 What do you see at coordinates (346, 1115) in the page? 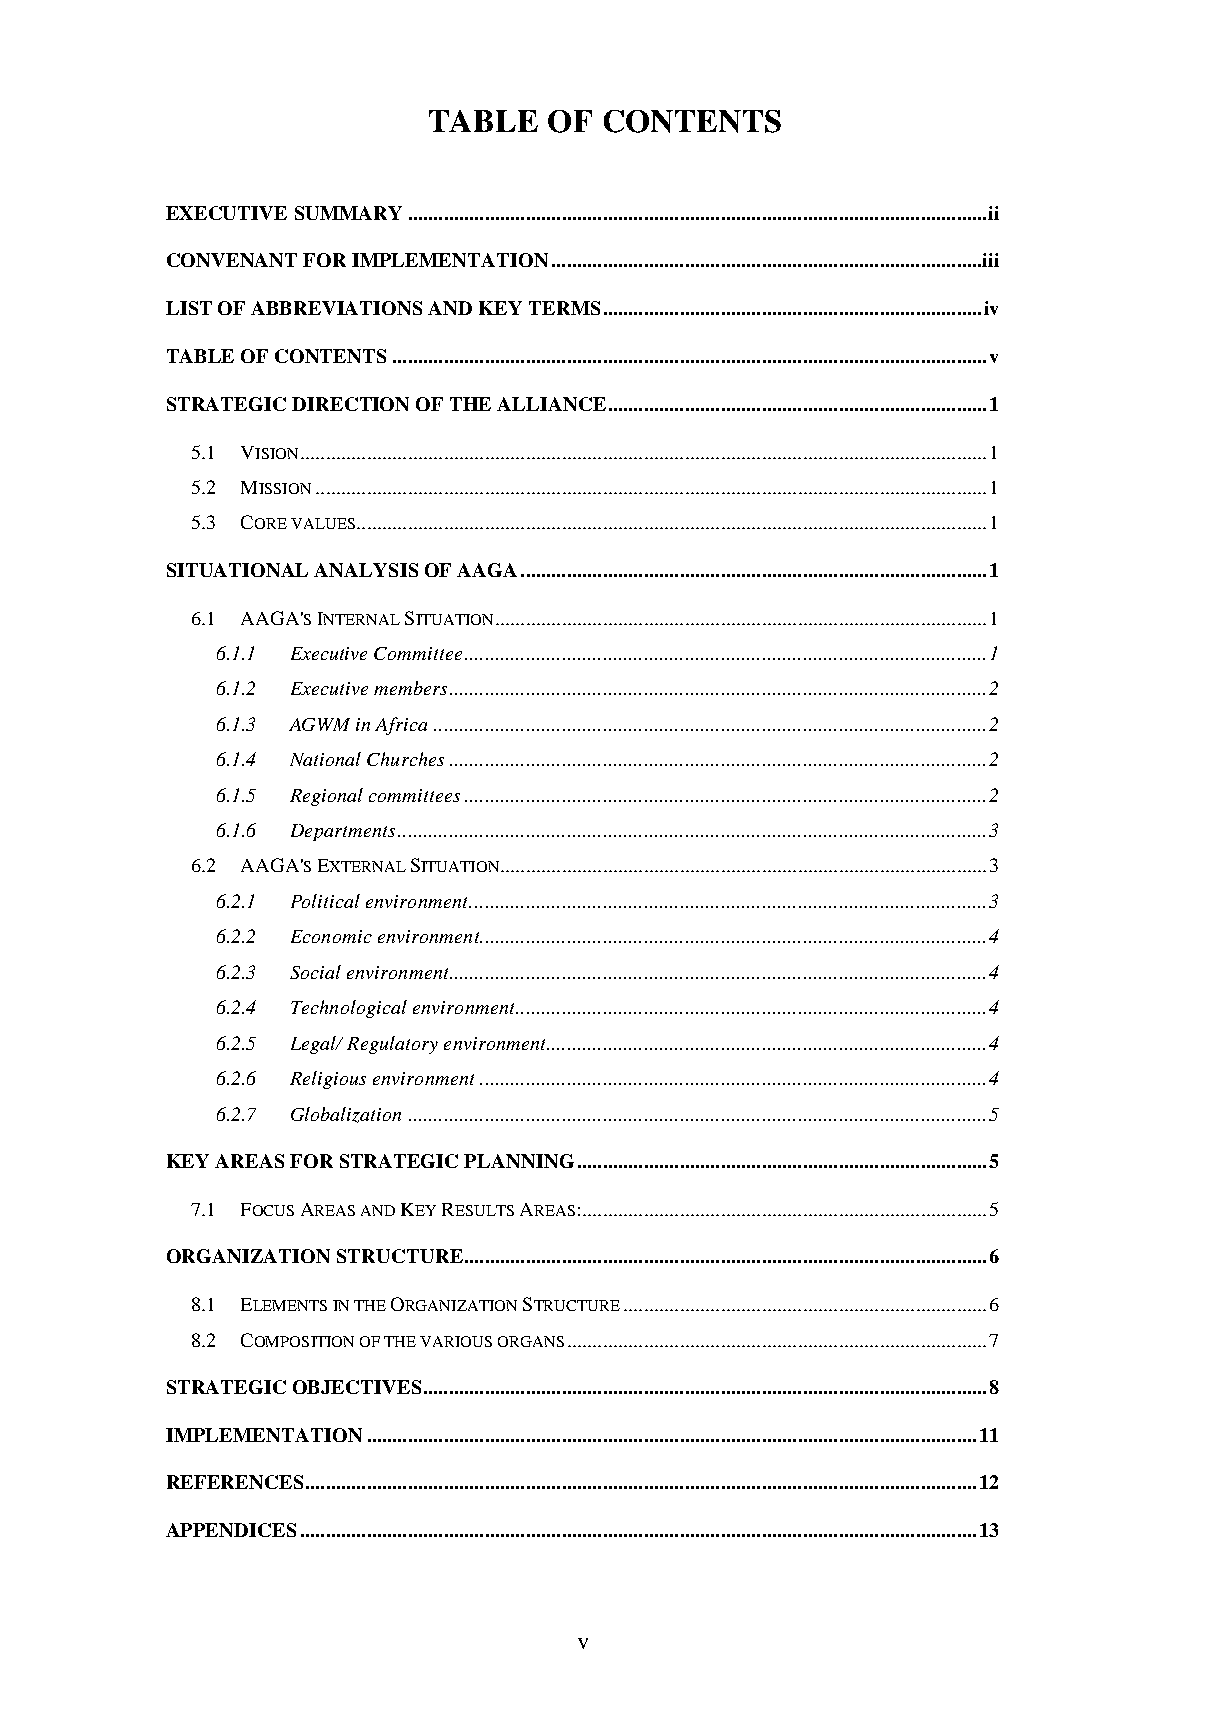
I see `Globalization` at bounding box center [346, 1115].
